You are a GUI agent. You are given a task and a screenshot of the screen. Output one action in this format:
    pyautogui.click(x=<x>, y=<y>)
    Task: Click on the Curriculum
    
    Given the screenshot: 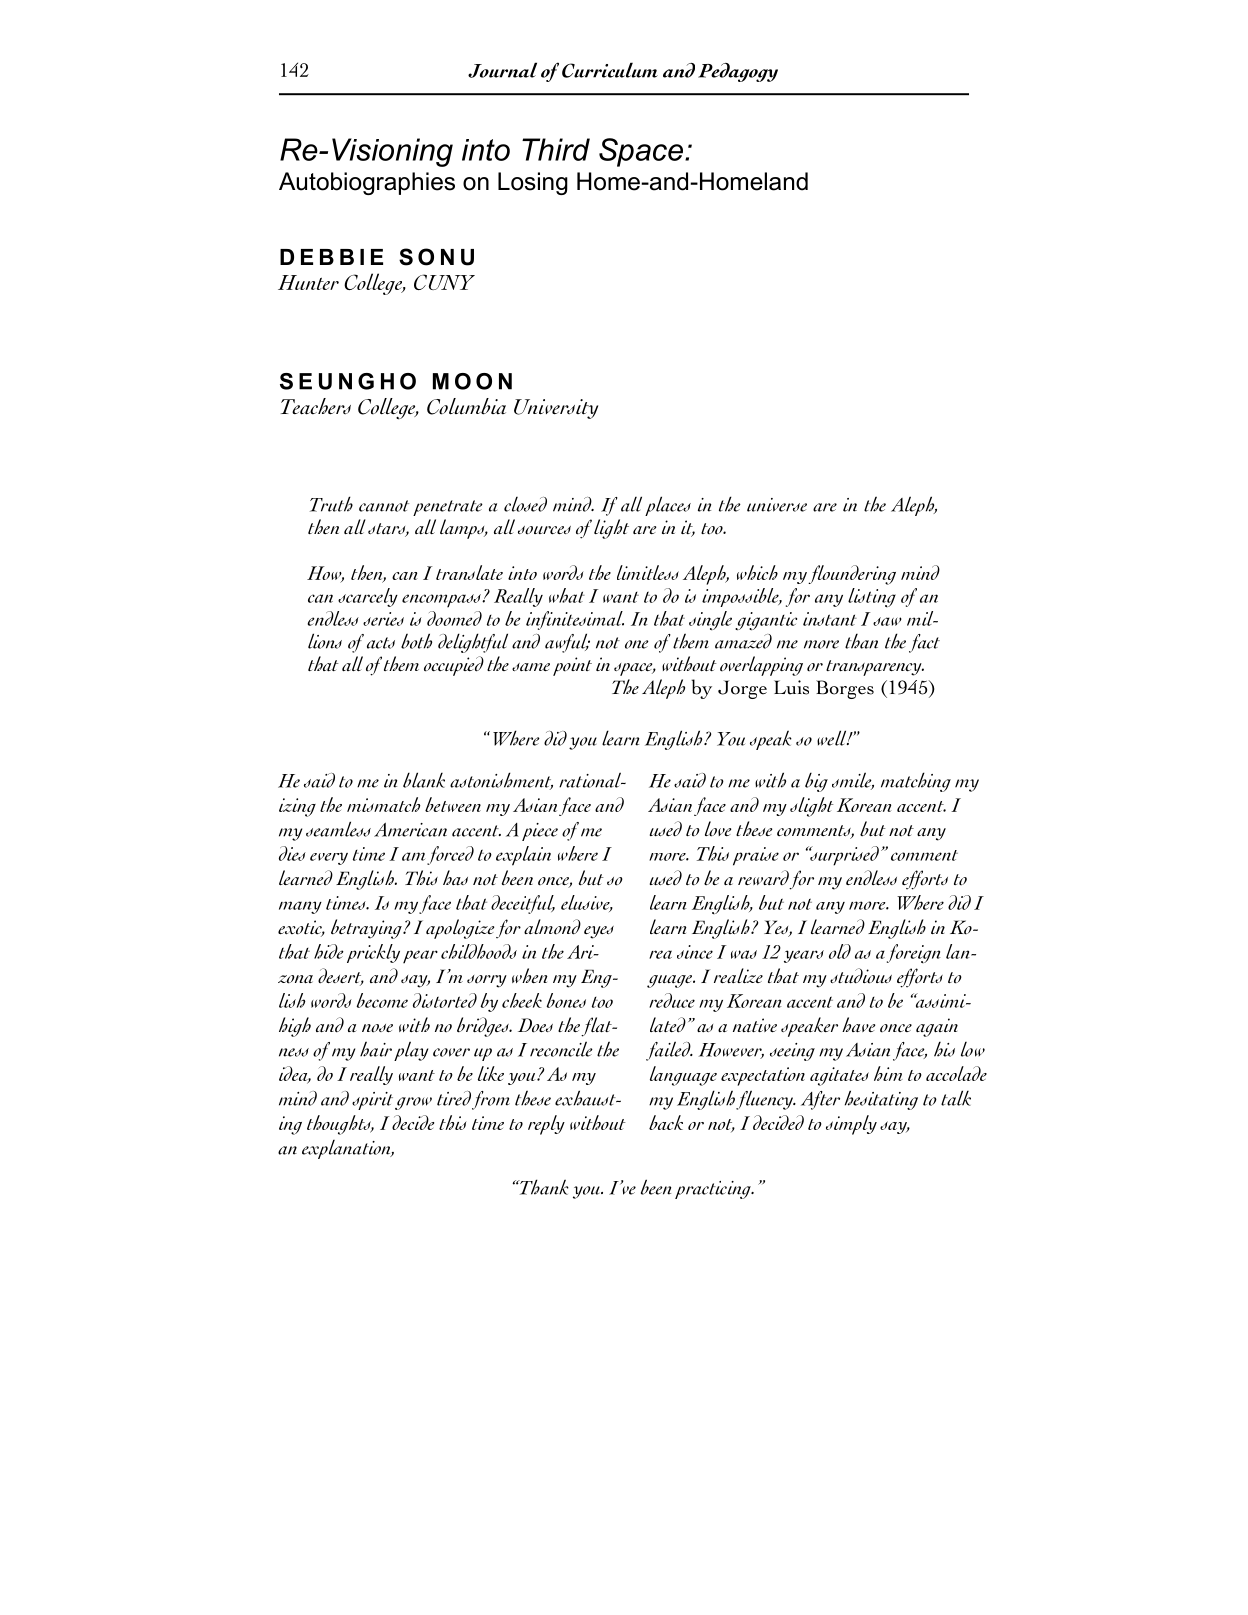 What is the action you would take?
    pyautogui.click(x=610, y=70)
